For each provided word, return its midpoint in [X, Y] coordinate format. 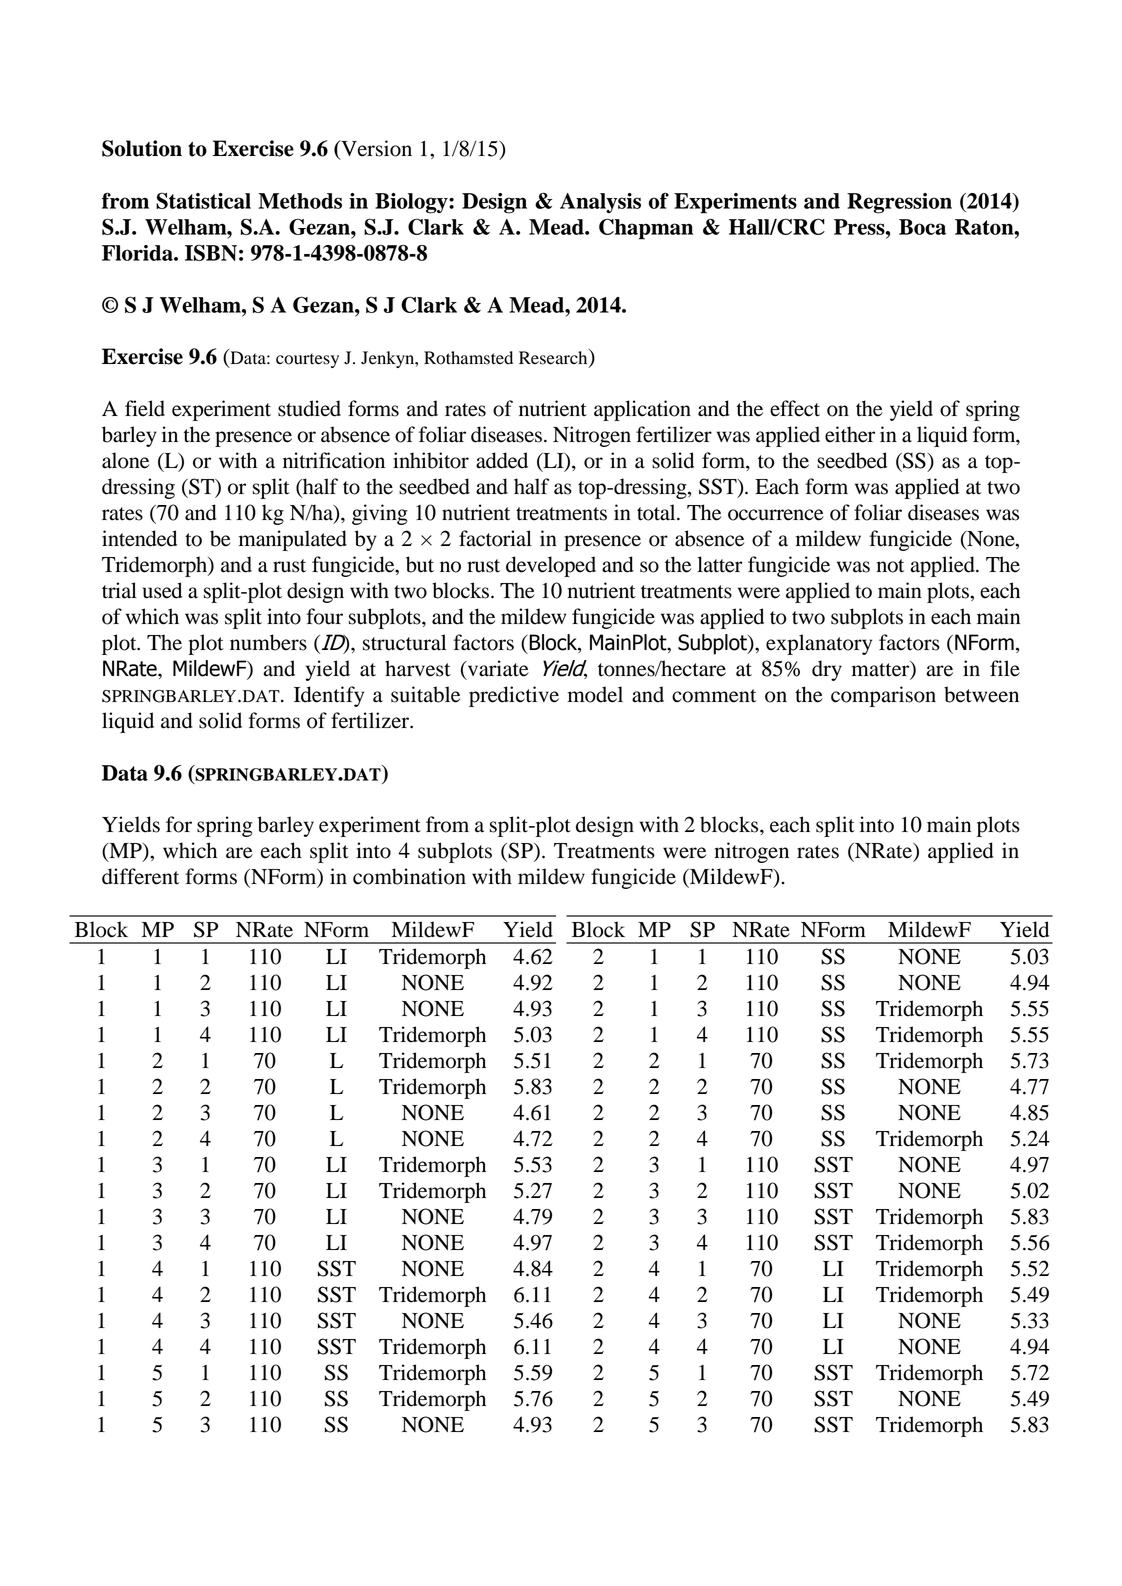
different [140, 876]
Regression [899, 203]
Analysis [600, 203]
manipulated [293, 540]
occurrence [776, 515]
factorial [495, 538]
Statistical [203, 200]
